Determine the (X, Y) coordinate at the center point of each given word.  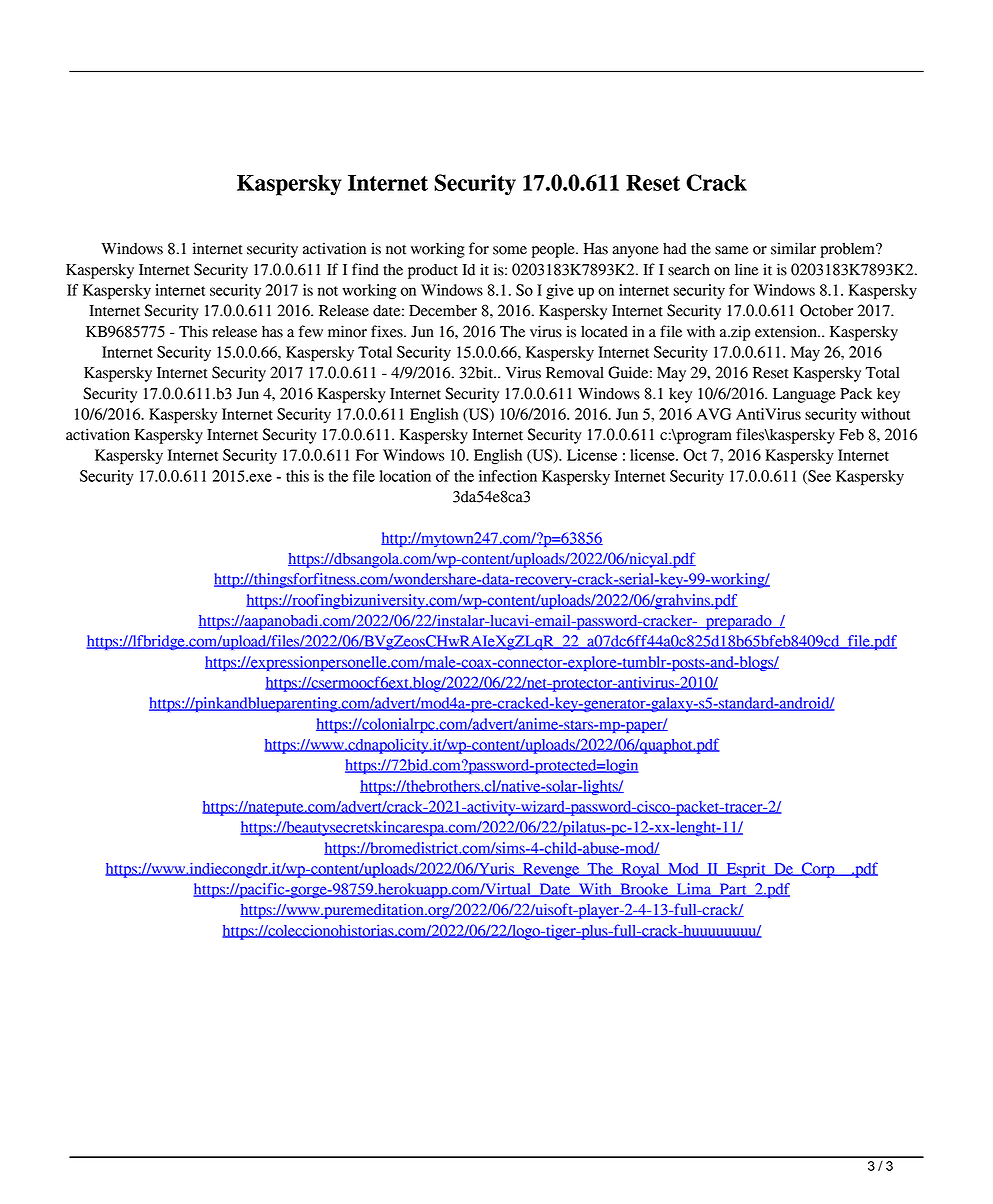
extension (787, 331)
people (554, 250)
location (405, 476)
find (365, 269)
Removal (575, 373)
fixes (388, 331)
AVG (714, 414)
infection (508, 476)
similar (793, 248)
